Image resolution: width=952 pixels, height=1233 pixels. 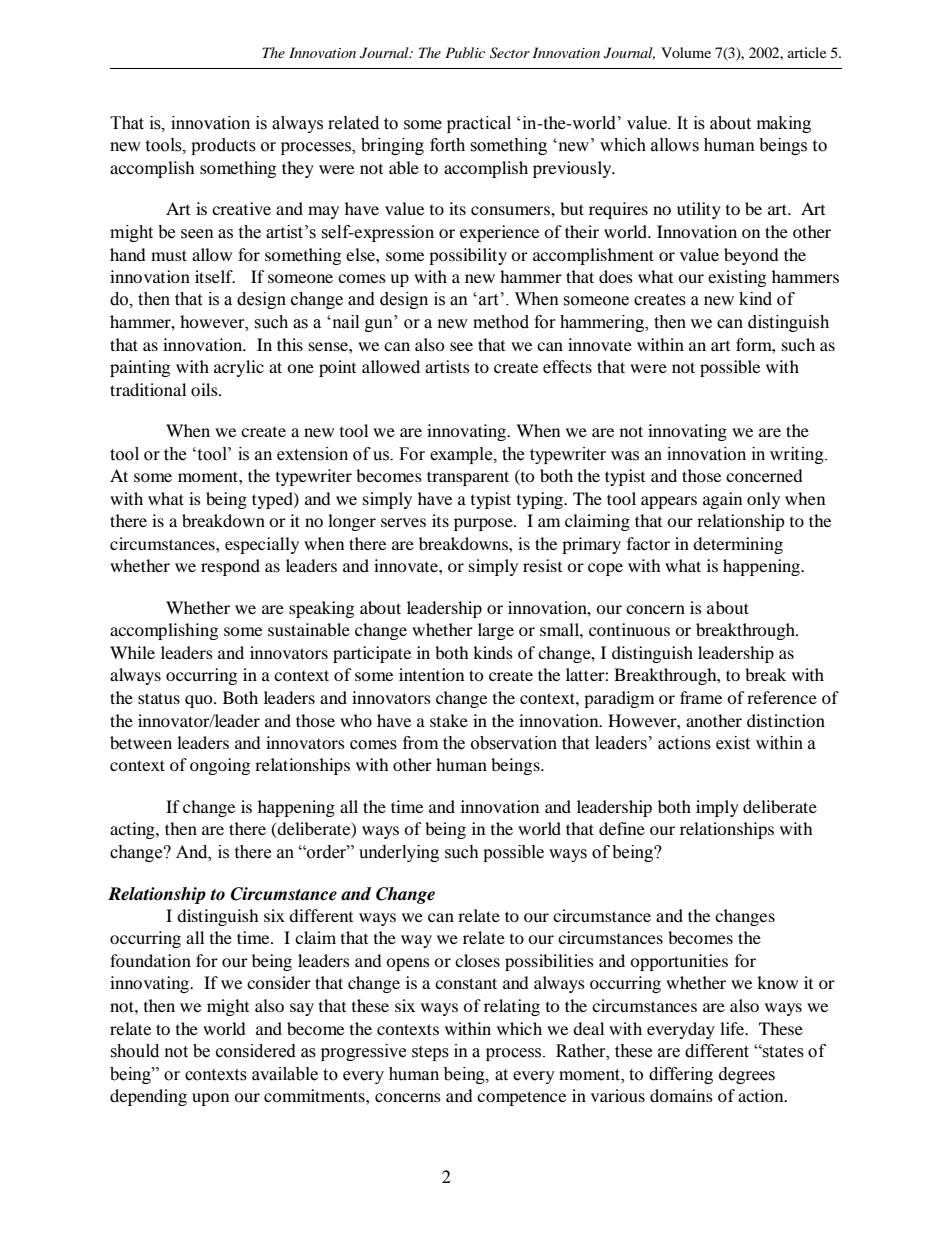 What do you see at coordinates (210, 1099) in the image?
I see `upon` at bounding box center [210, 1099].
